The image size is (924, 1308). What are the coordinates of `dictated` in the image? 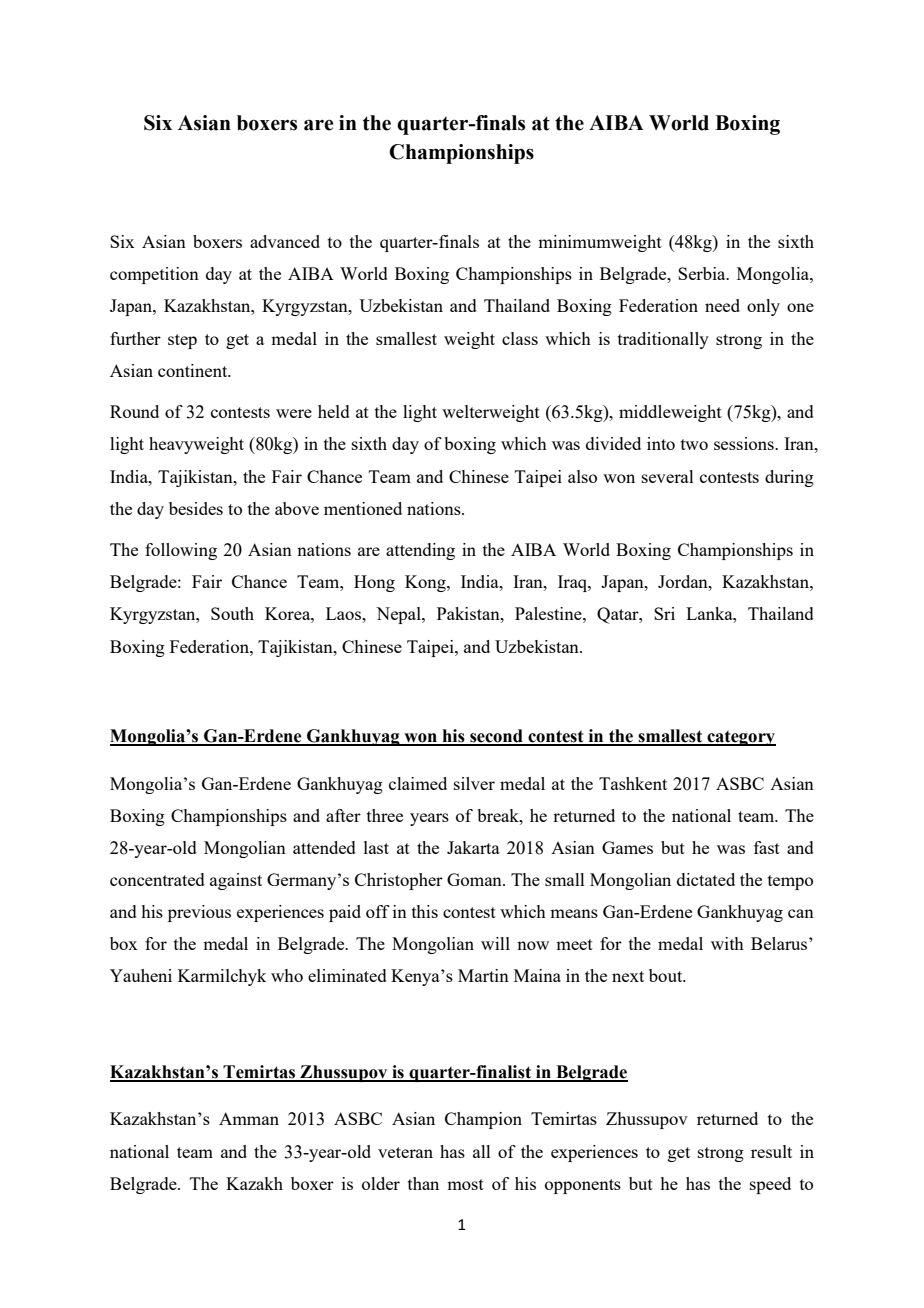 It's located at (706, 879).
